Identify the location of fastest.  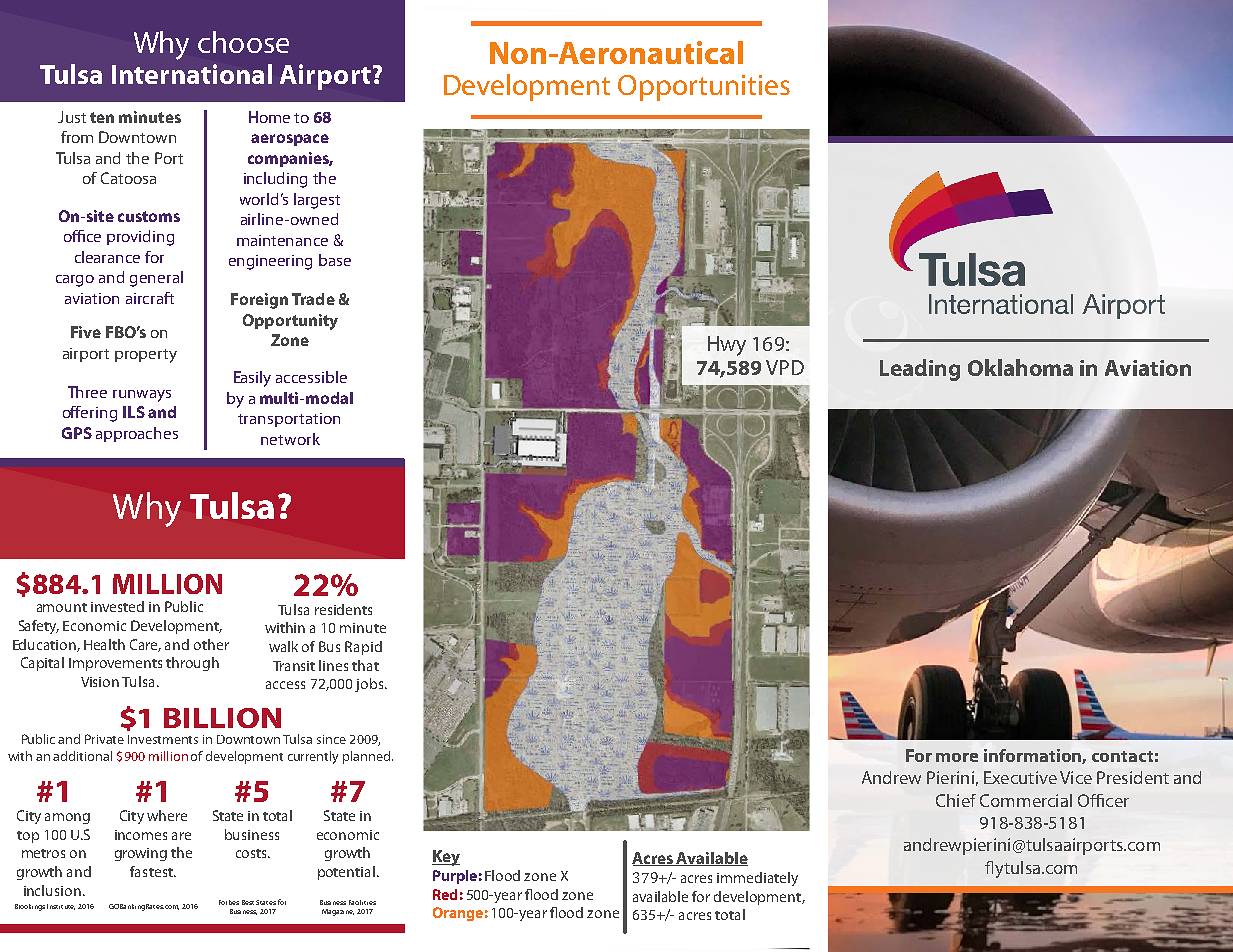
(152, 871).
